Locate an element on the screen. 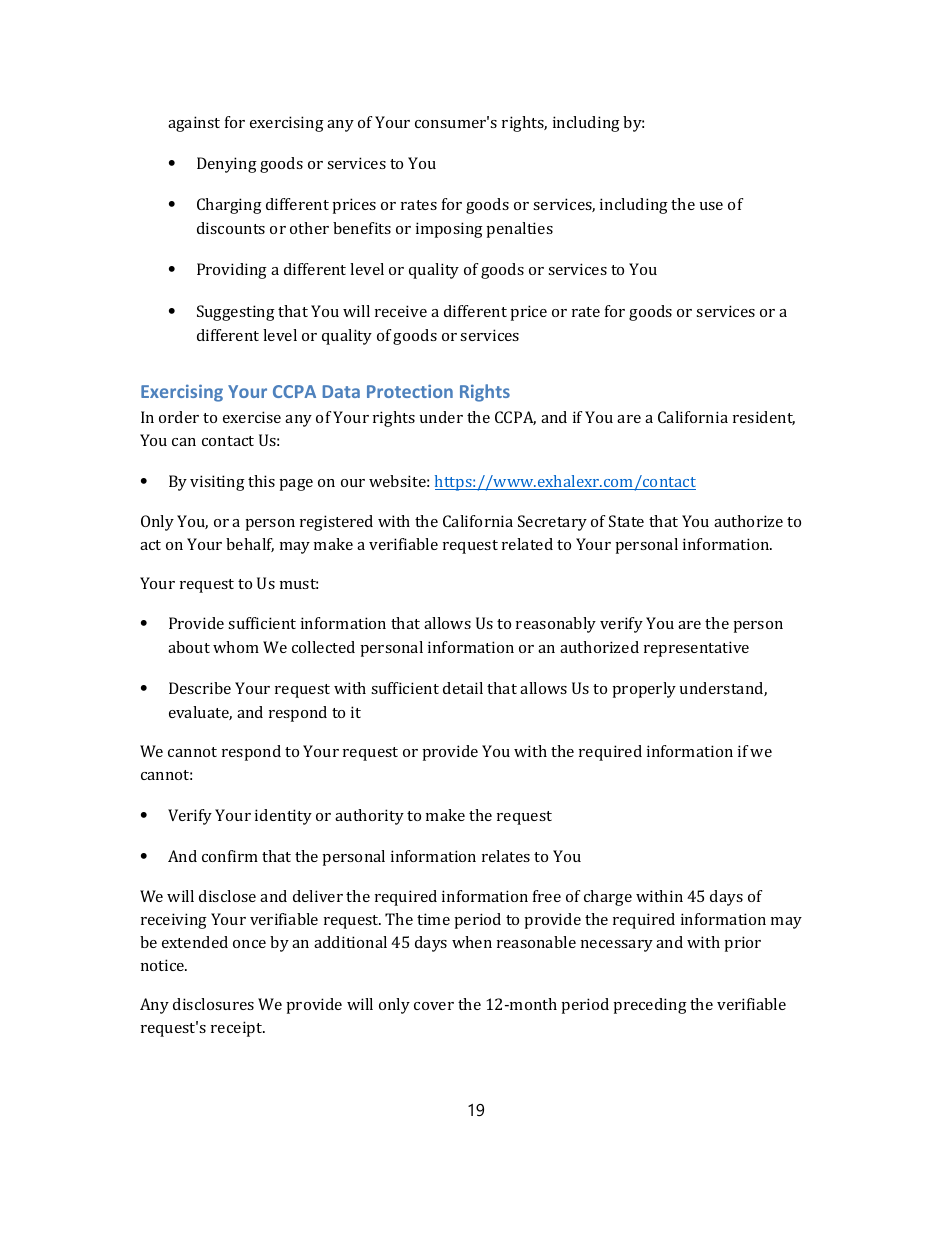 This screenshot has height=1233, width=952. behalf is located at coordinates (250, 545).
